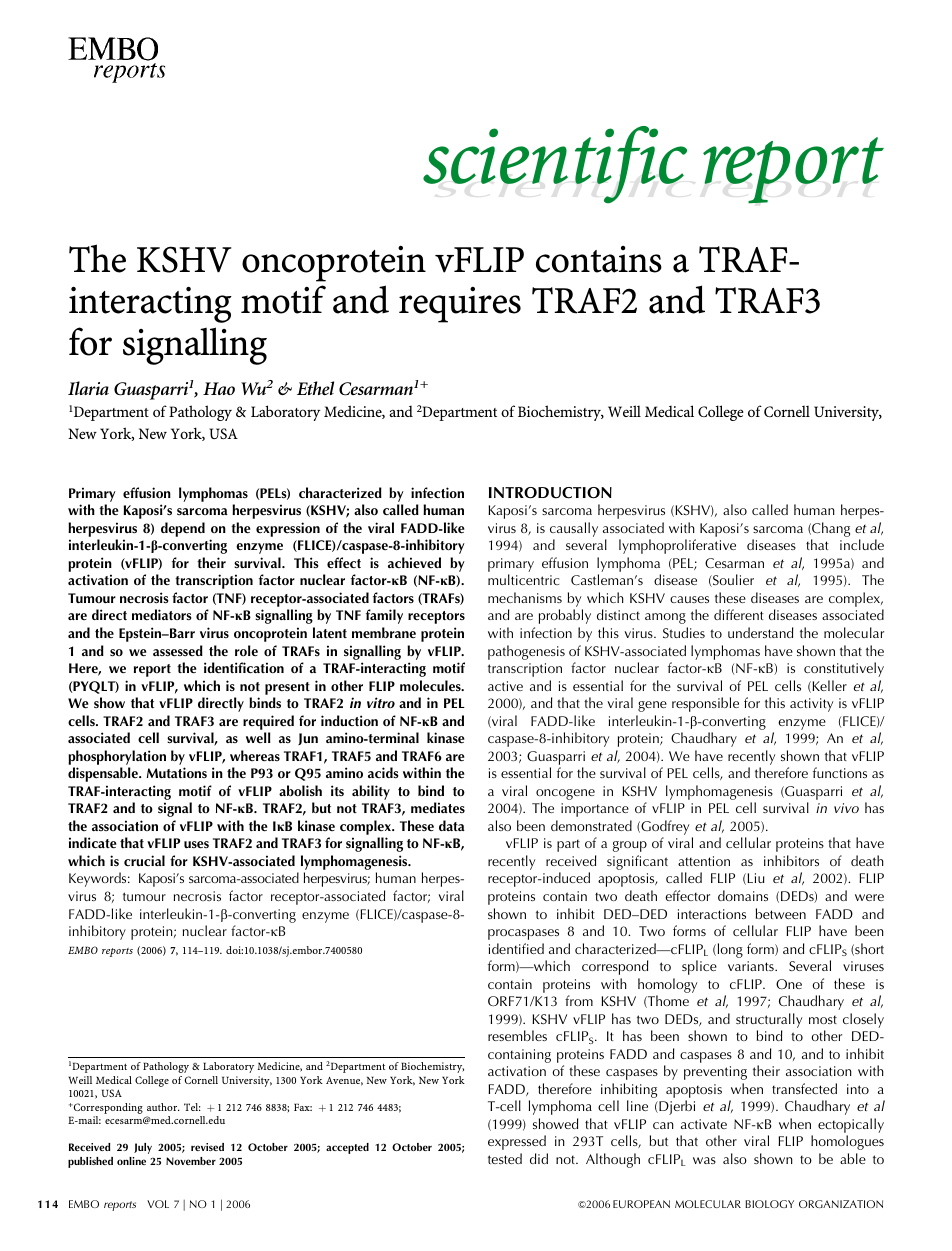 The width and height of the screenshot is (952, 1251). I want to click on variants, so click(752, 966).
